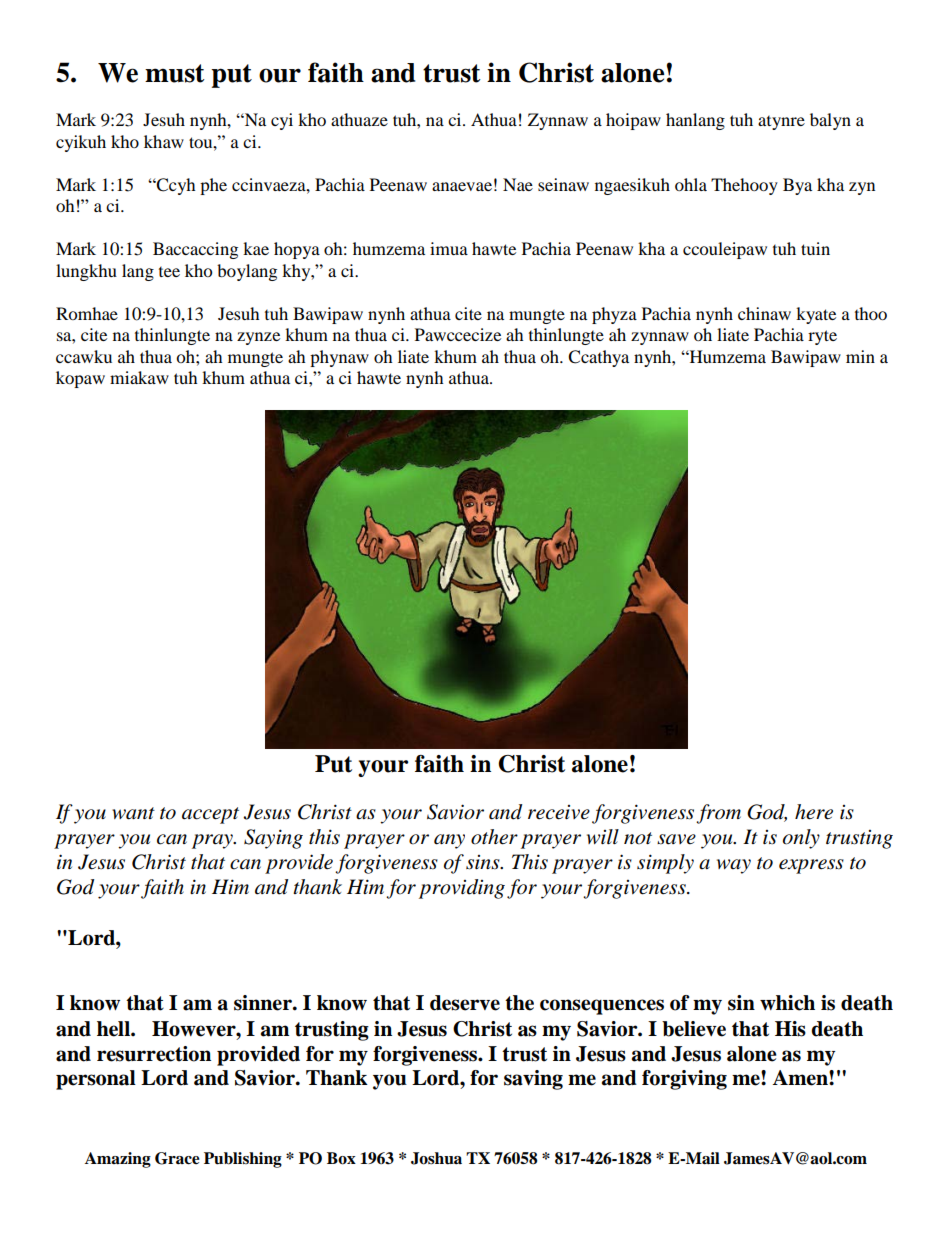  I want to click on Grace, so click(177, 1158).
